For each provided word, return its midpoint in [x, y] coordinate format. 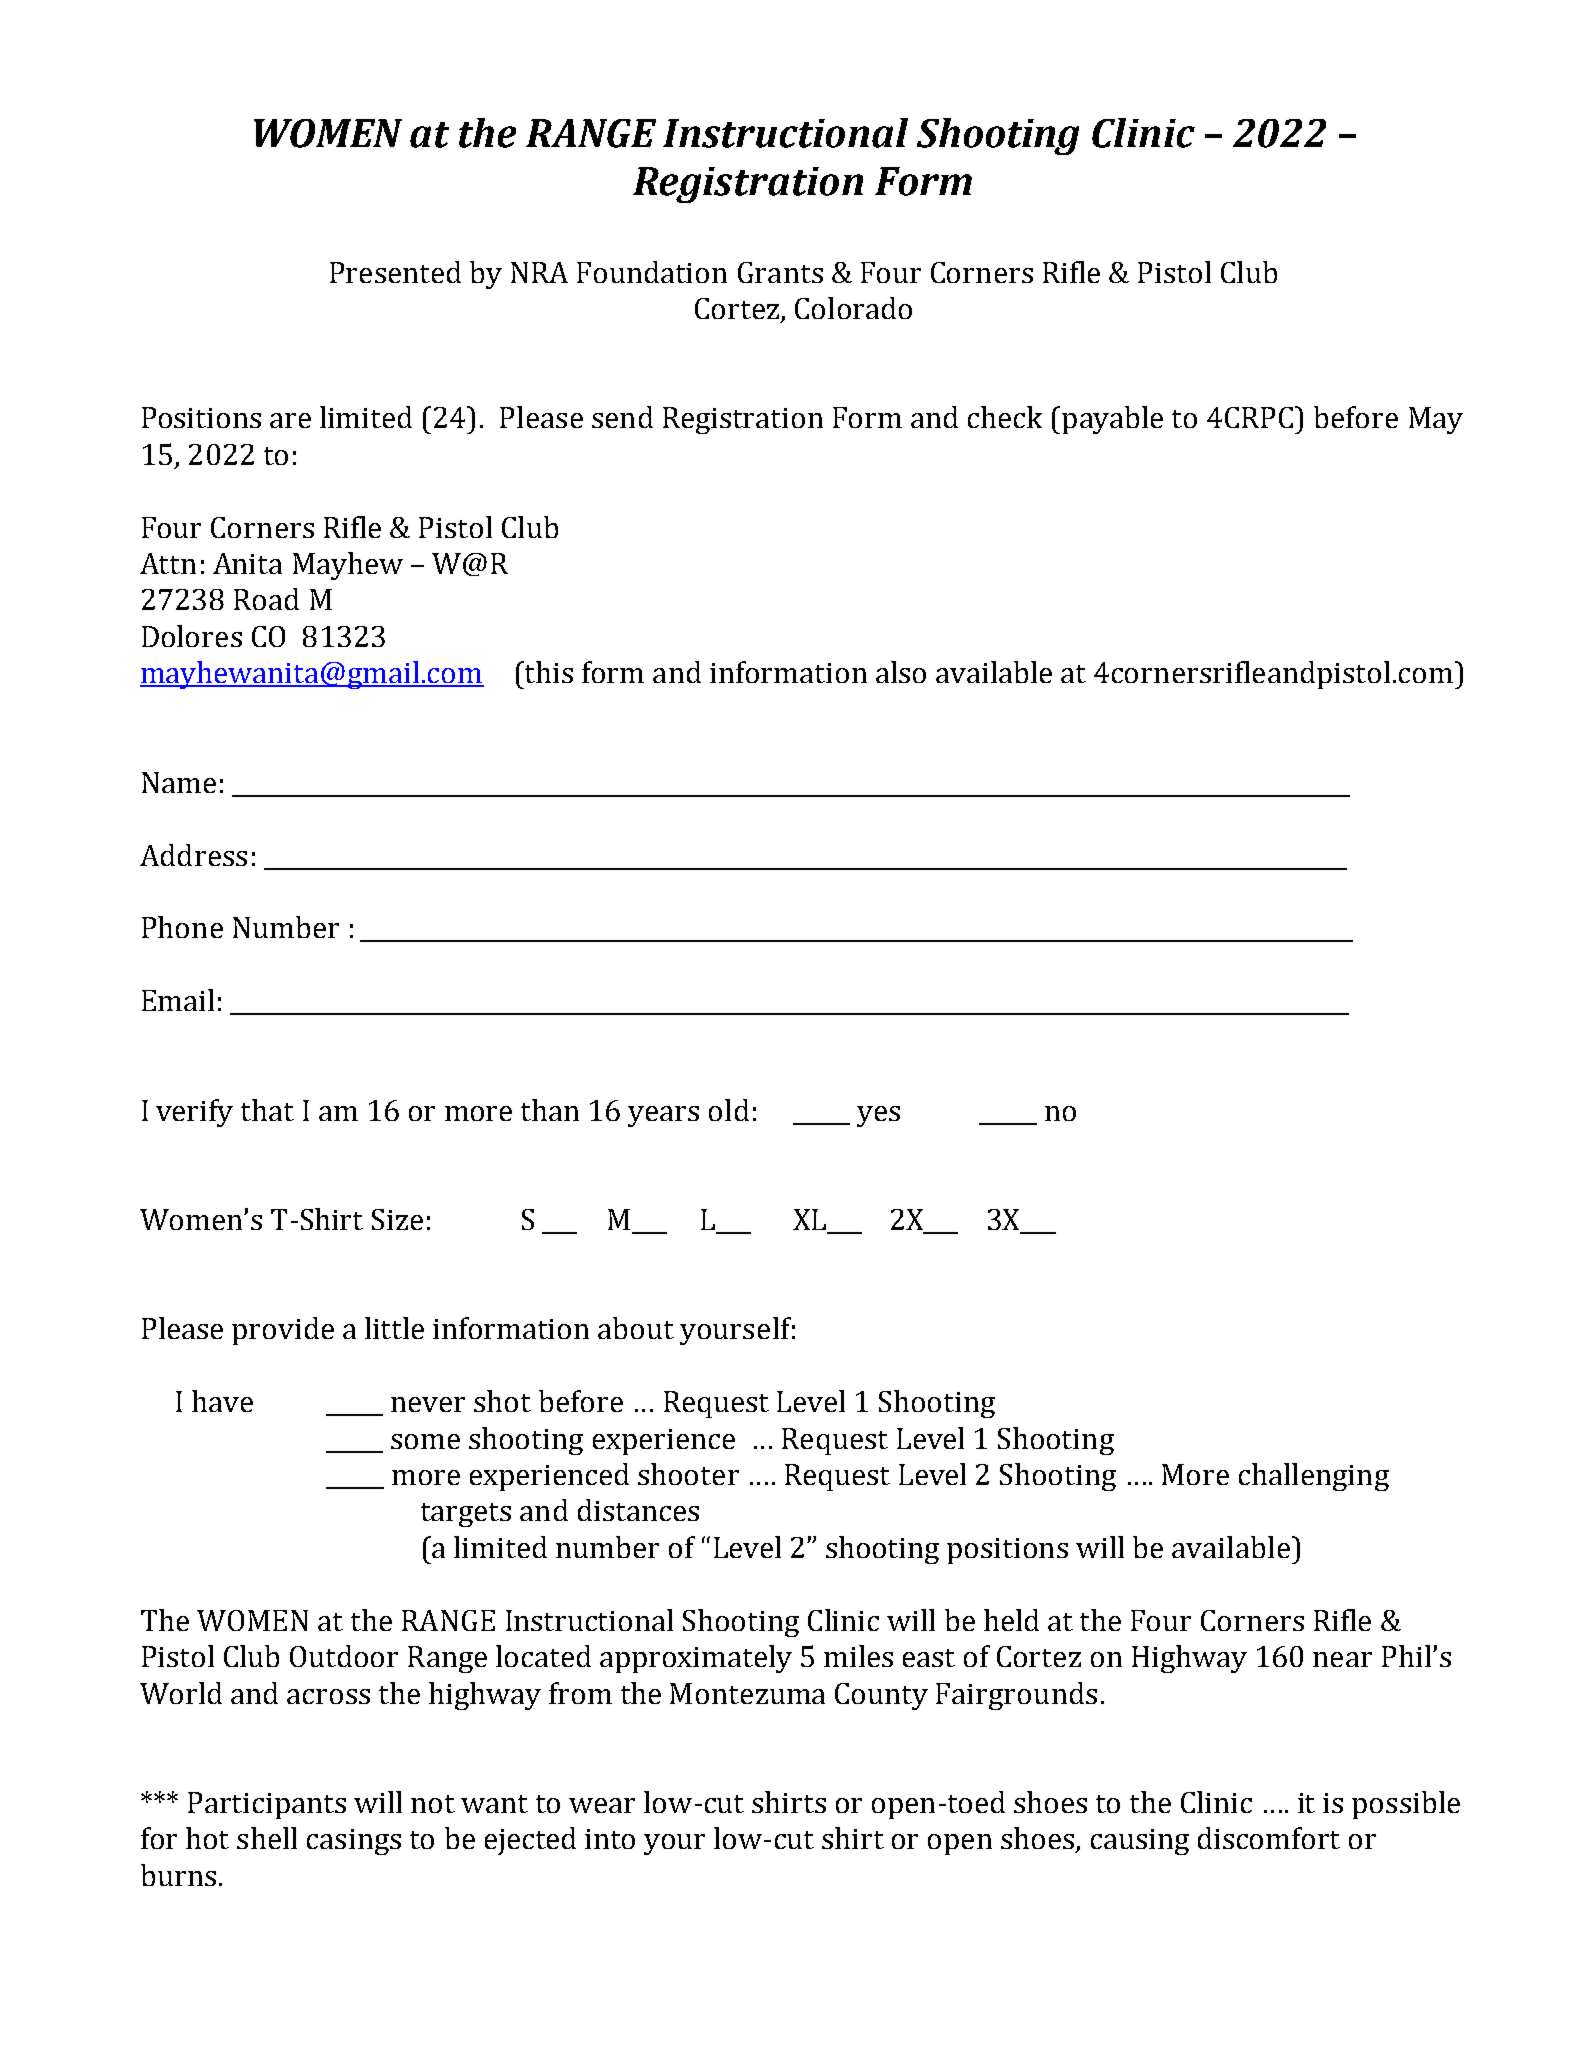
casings [354, 1842]
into [610, 1839]
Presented [395, 272]
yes [878, 1116]
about [636, 1328]
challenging [1314, 1477]
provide [283, 1331]
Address [193, 855]
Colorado [853, 308]
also [901, 672]
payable [1112, 420]
